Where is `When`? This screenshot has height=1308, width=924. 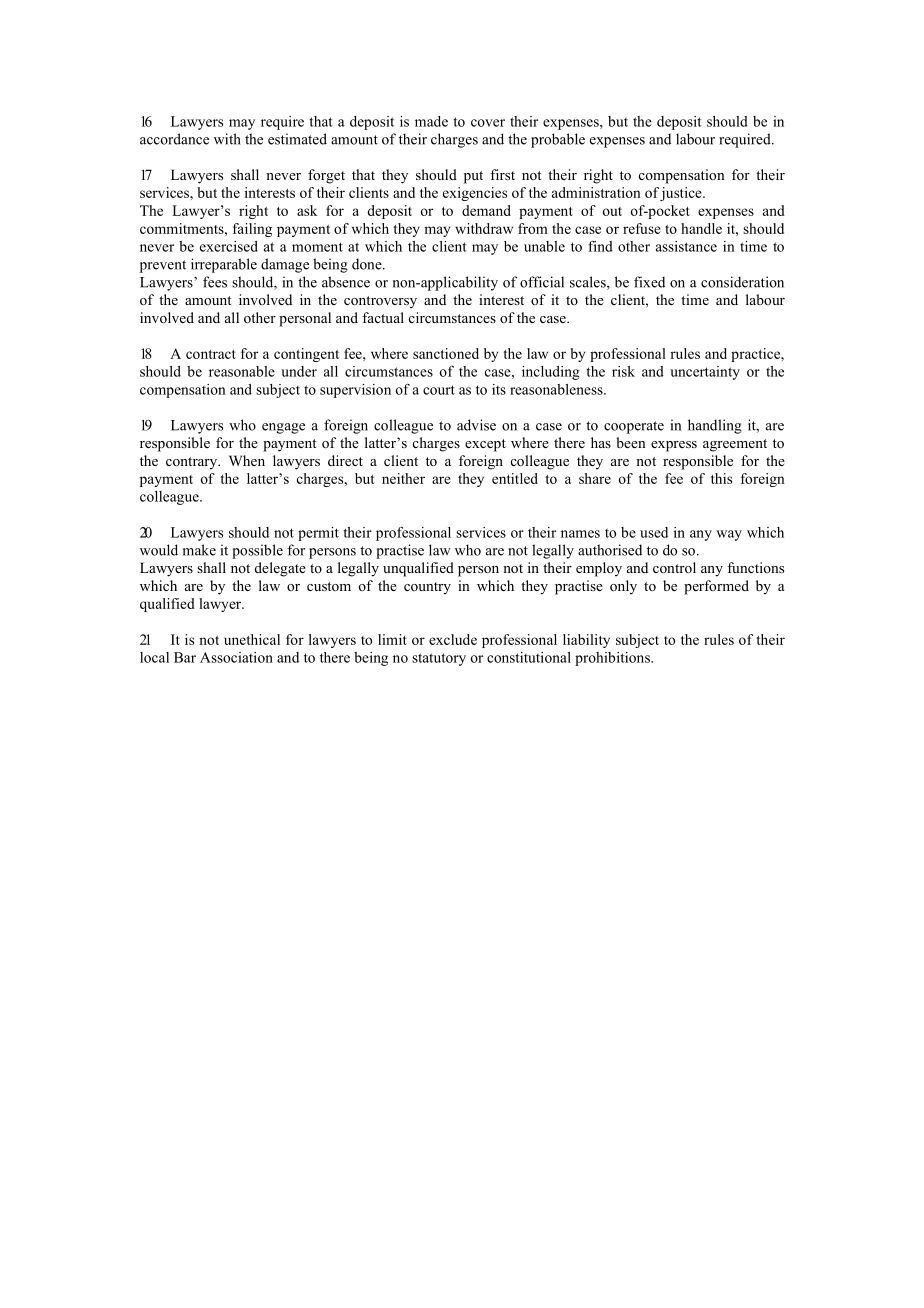 When is located at coordinates (247, 460).
